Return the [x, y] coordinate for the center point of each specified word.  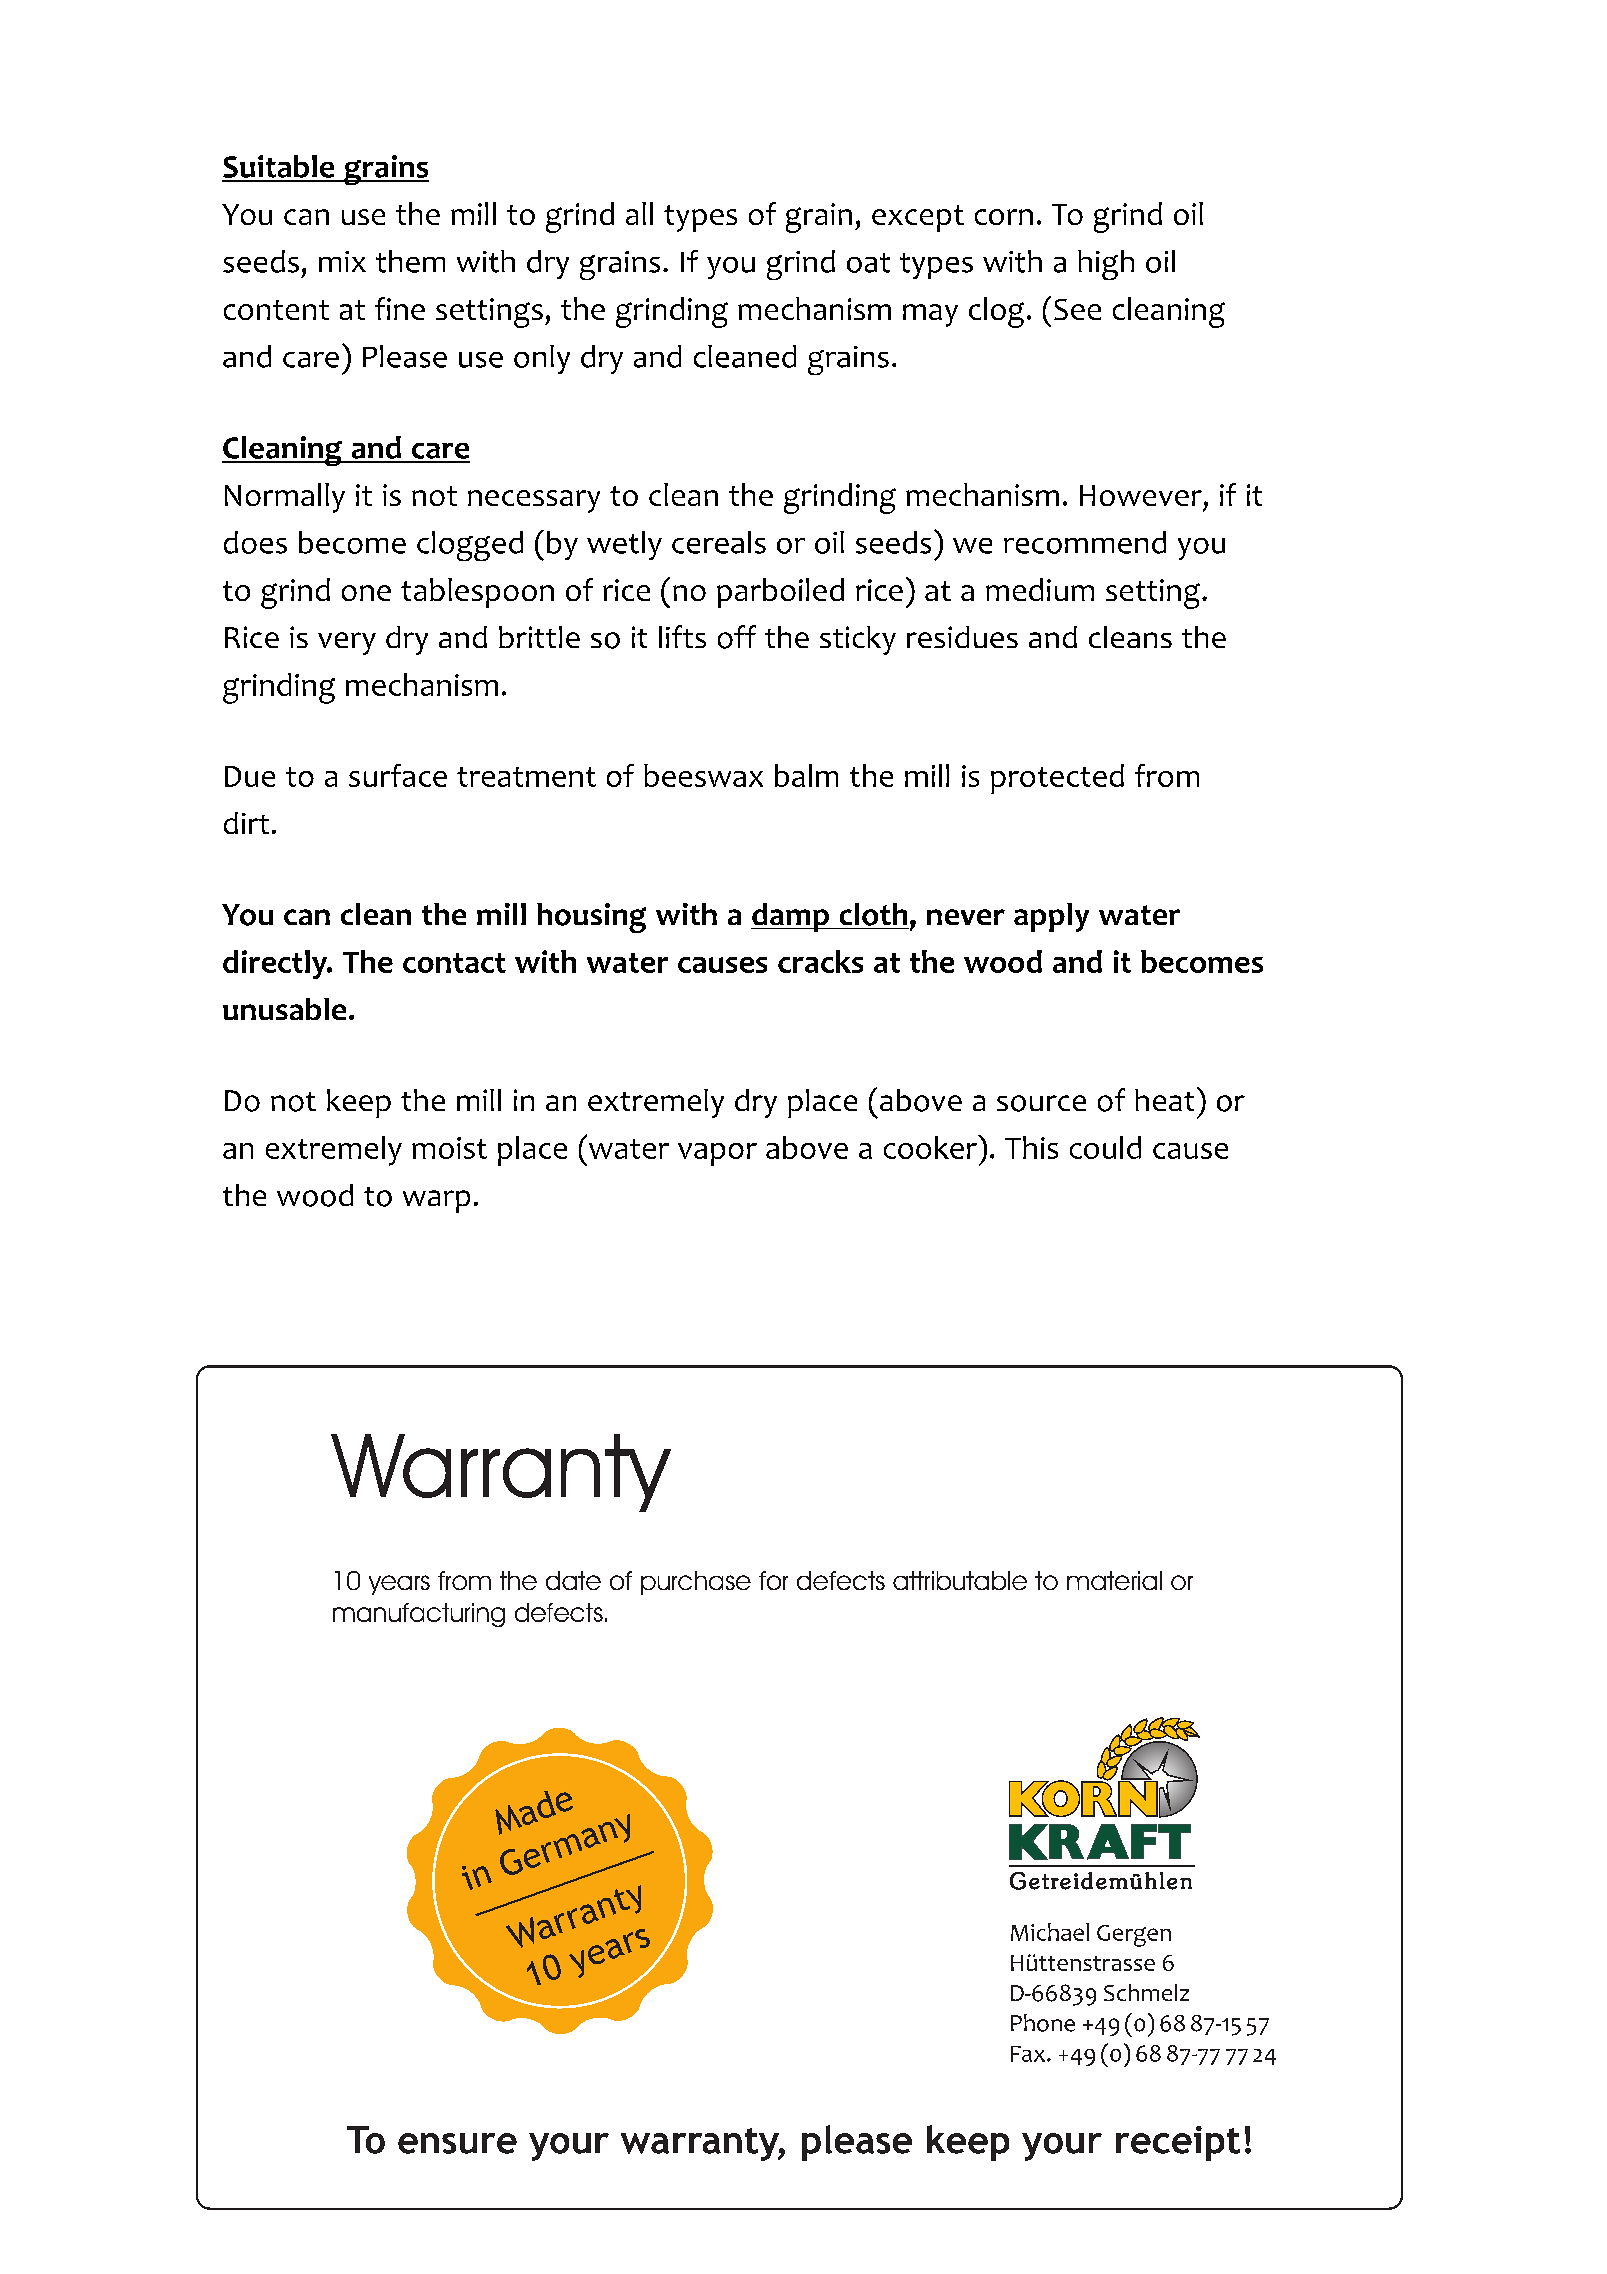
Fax [1029, 2054]
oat [868, 263]
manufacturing [419, 1615]
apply [1051, 917]
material [1114, 1580]
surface [398, 775]
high [1106, 265]
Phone [1043, 2023]
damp [791, 917]
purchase [696, 1583]
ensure [457, 2143]
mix [342, 261]
